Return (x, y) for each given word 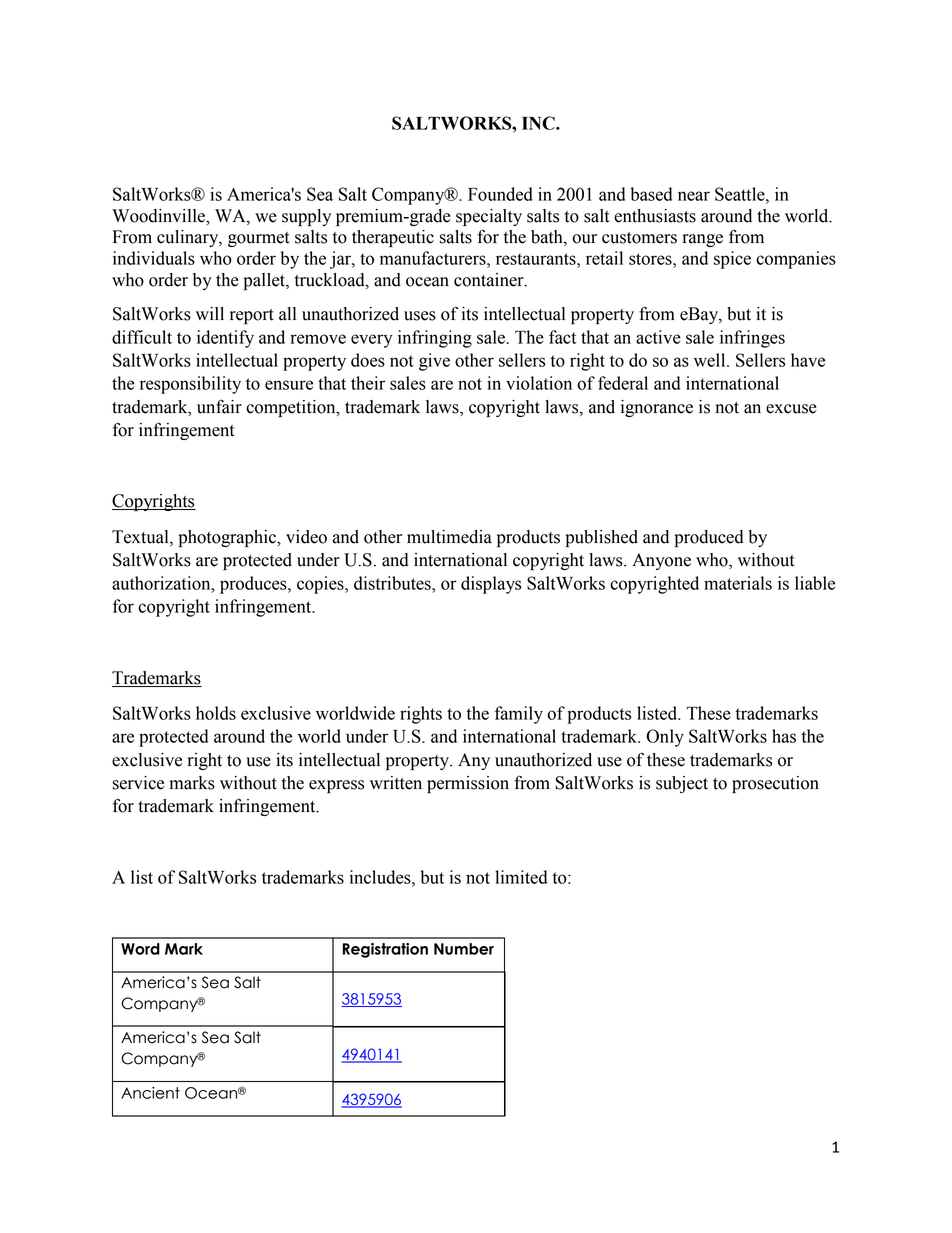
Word (140, 949)
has (784, 736)
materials (738, 583)
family (519, 715)
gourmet (259, 239)
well (711, 360)
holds (216, 713)
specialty (489, 217)
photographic (229, 538)
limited (521, 877)
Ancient (150, 1093)
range (702, 240)
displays (491, 585)
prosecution (775, 784)
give (434, 362)
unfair (219, 407)
